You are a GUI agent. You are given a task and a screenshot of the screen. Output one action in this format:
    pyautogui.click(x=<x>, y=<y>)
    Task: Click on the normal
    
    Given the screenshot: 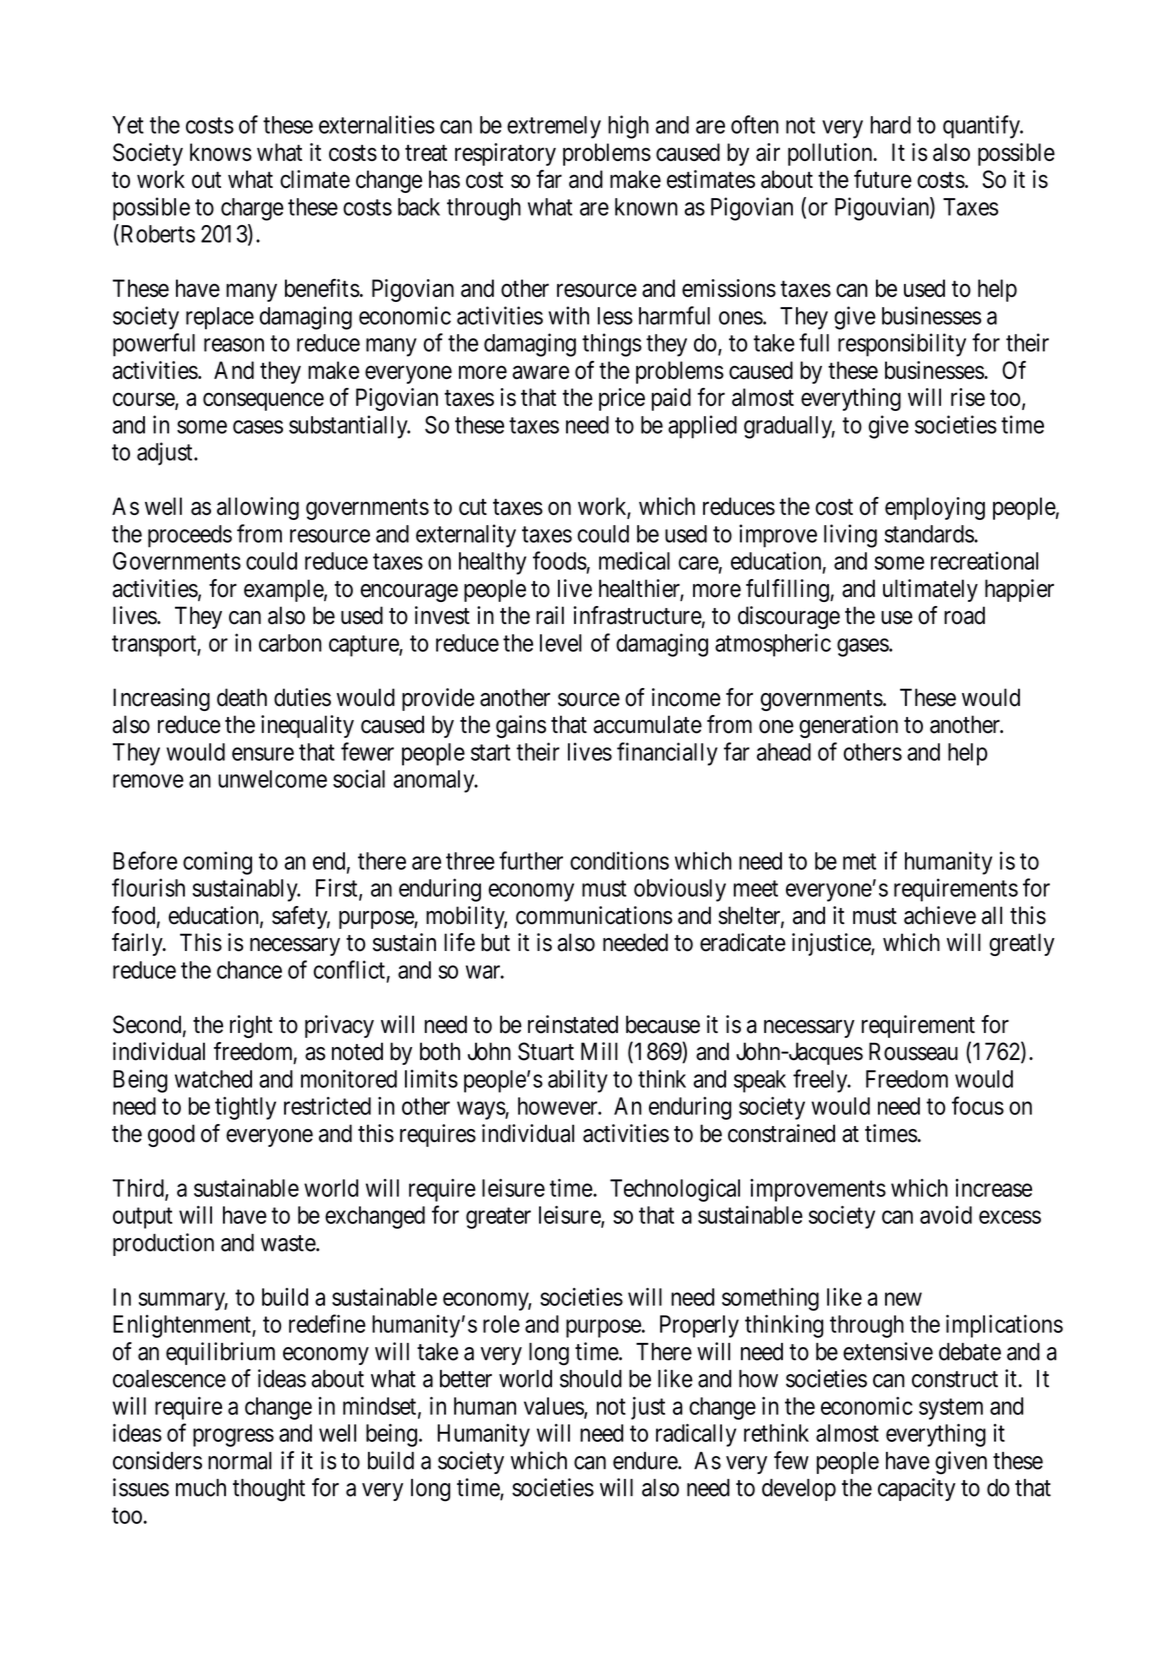 What is the action you would take?
    pyautogui.click(x=240, y=1461)
